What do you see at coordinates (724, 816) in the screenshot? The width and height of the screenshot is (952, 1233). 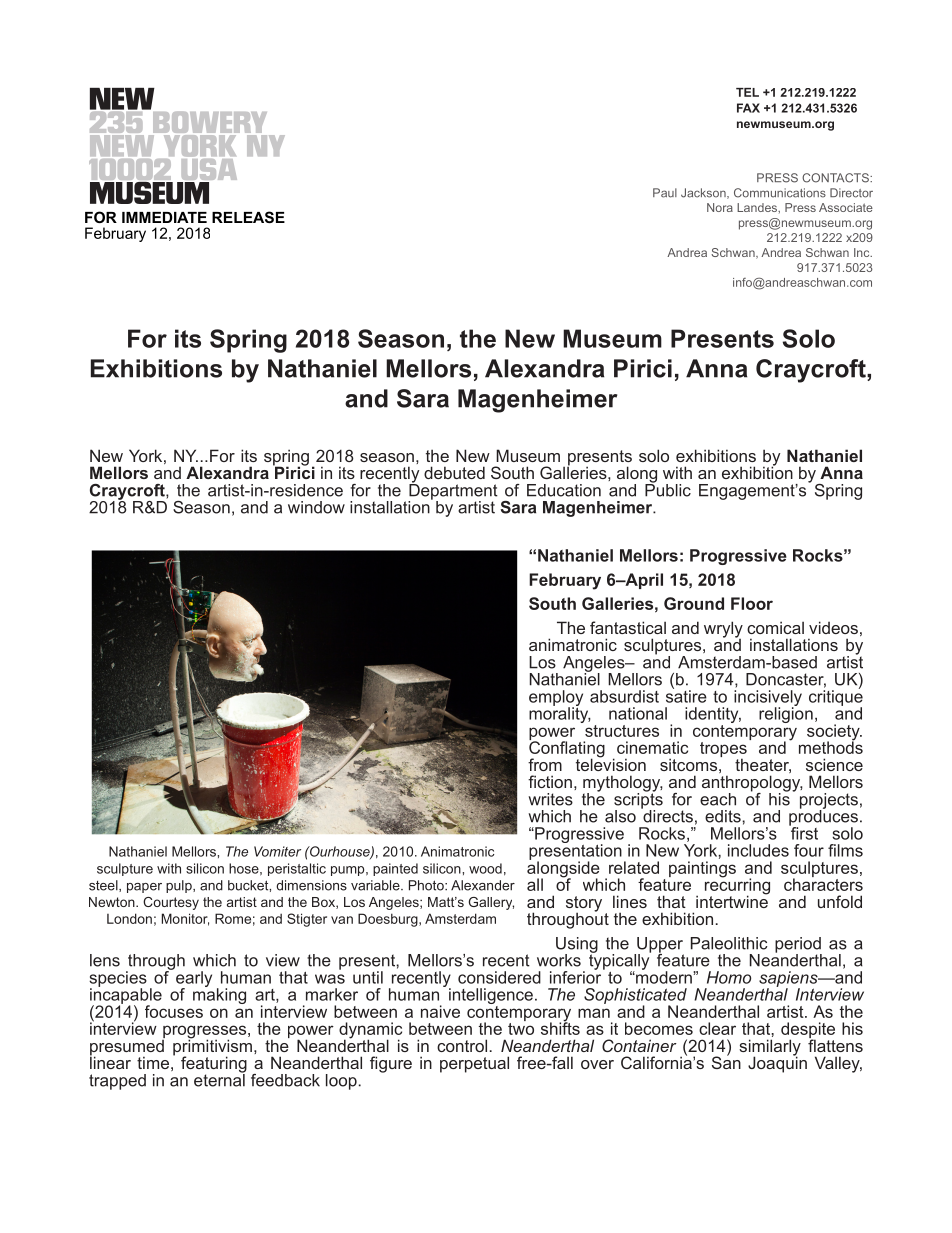 I see `edits` at bounding box center [724, 816].
